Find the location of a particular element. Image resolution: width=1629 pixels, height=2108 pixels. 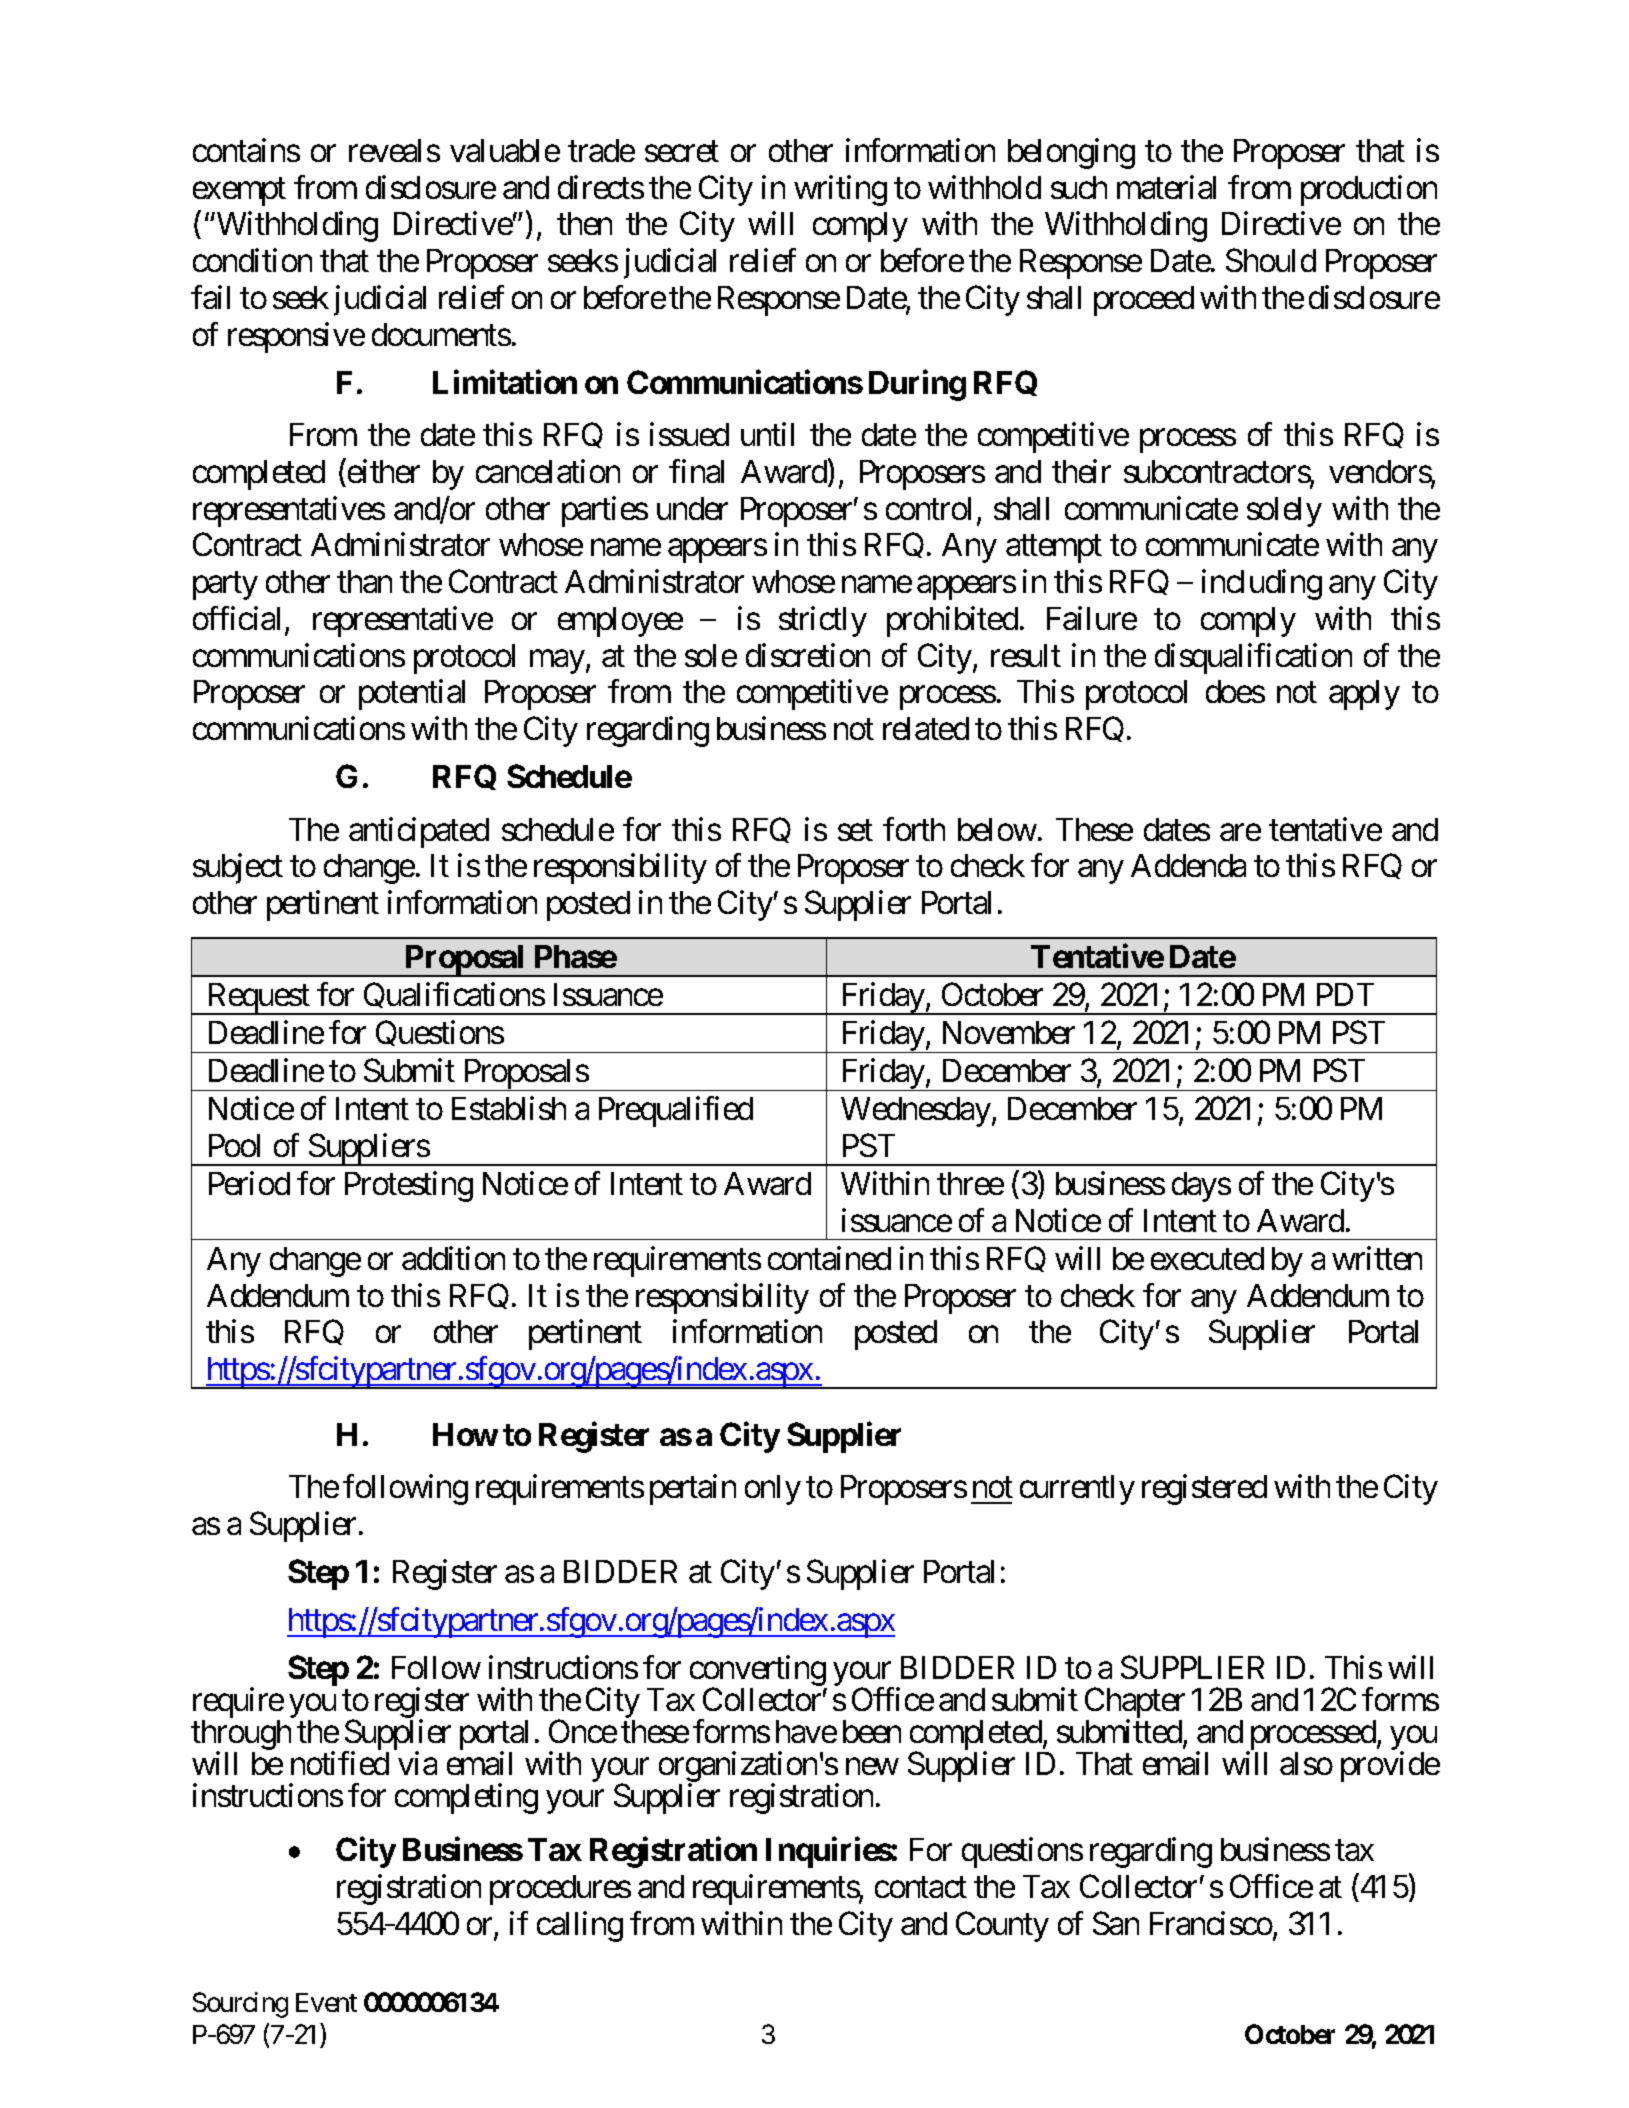

exempt is located at coordinates (239, 192).
